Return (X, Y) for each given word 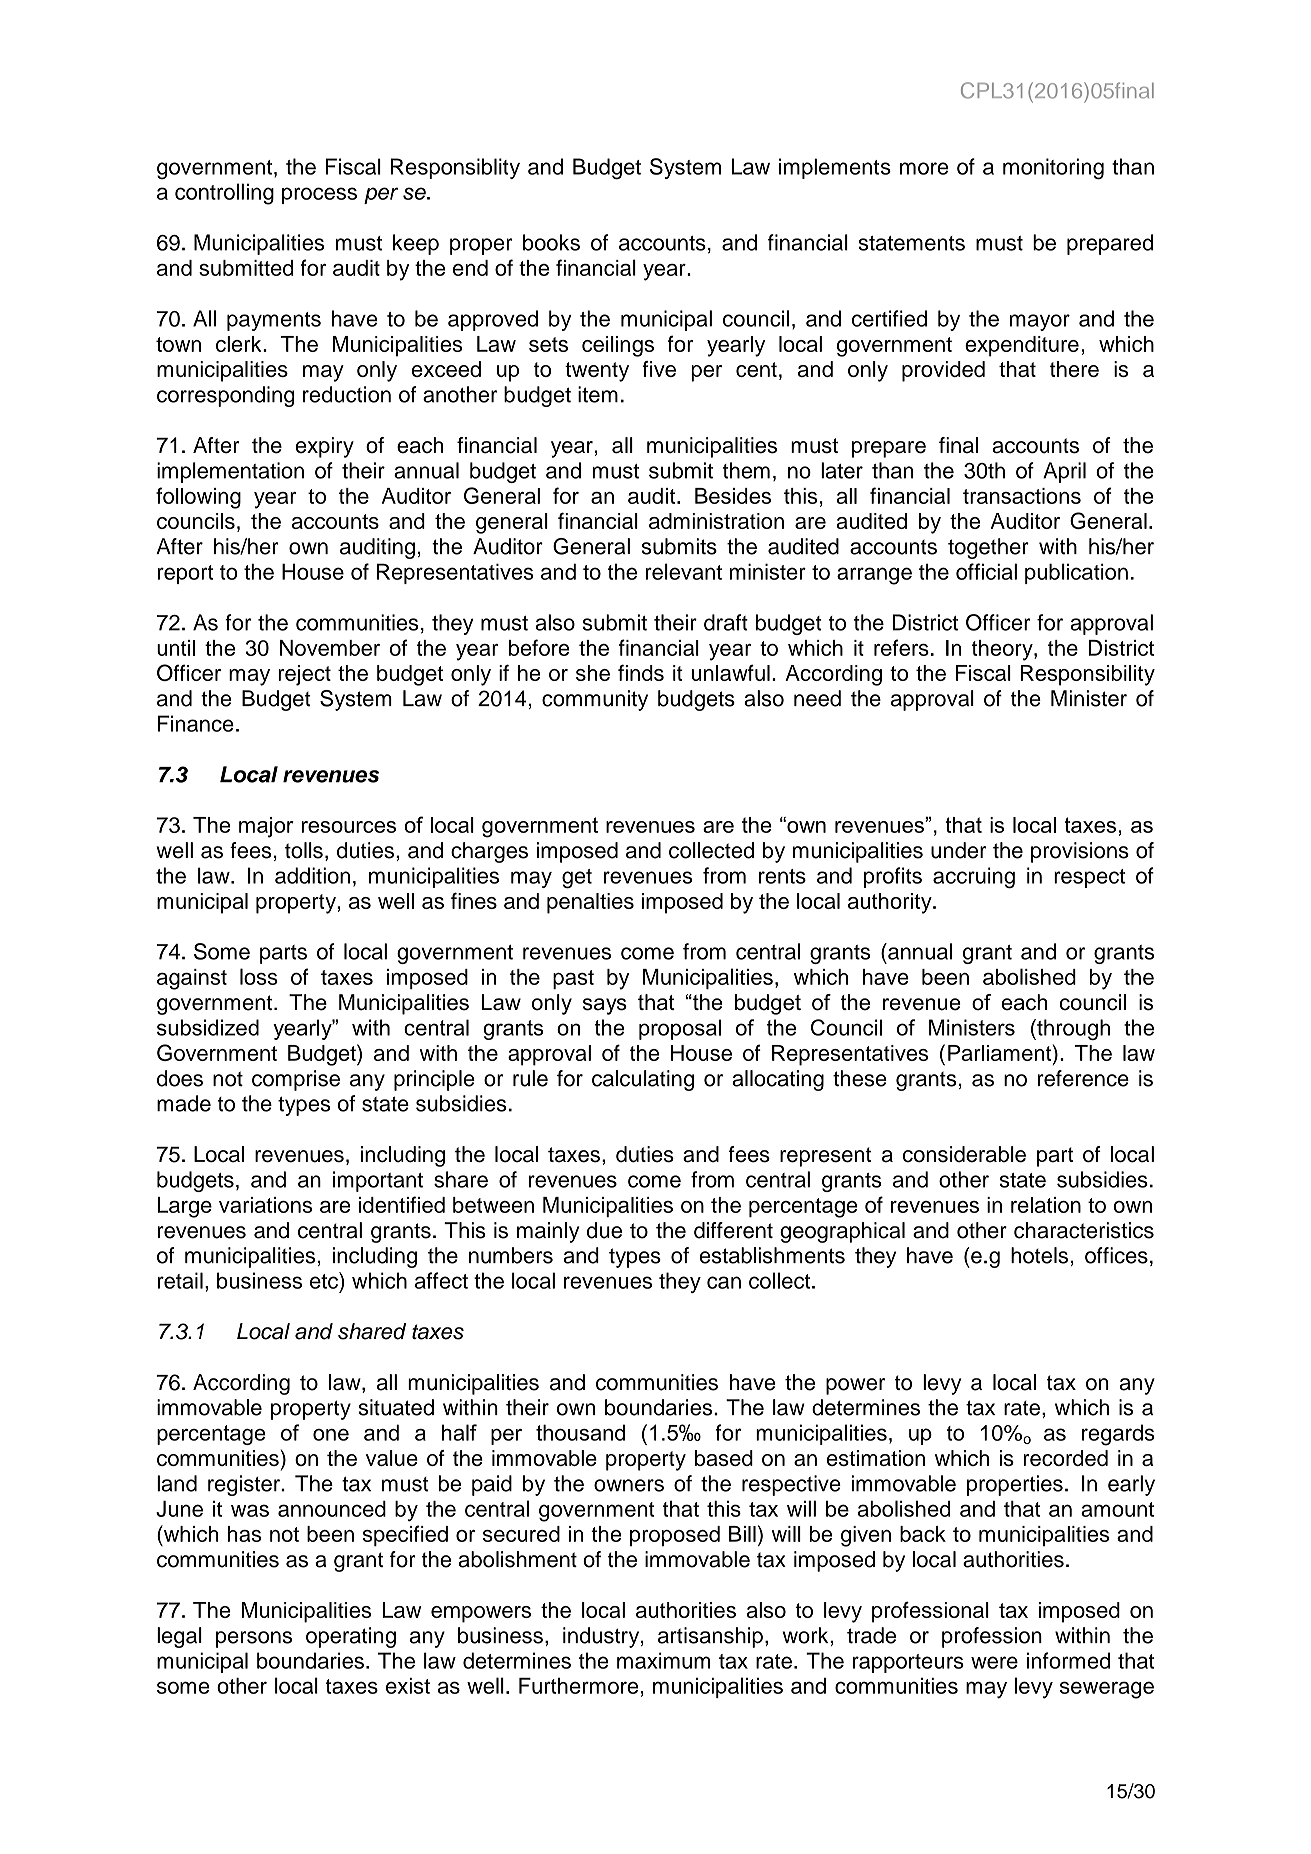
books (551, 242)
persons (254, 1639)
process (319, 195)
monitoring (1053, 169)
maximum (663, 1660)
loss (259, 976)
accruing (974, 878)
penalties (590, 903)
